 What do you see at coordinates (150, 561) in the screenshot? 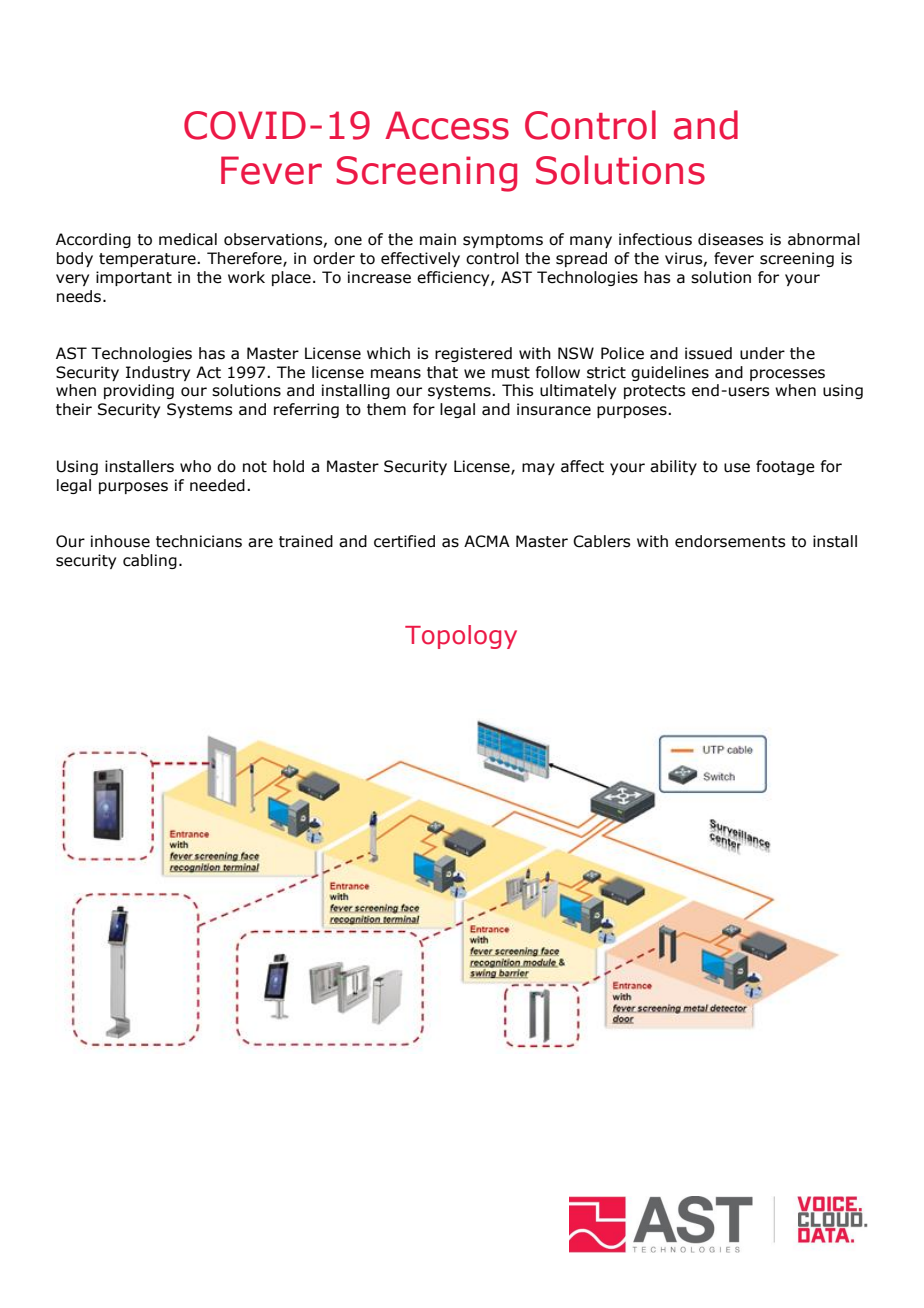
I see `cabling` at bounding box center [150, 561].
